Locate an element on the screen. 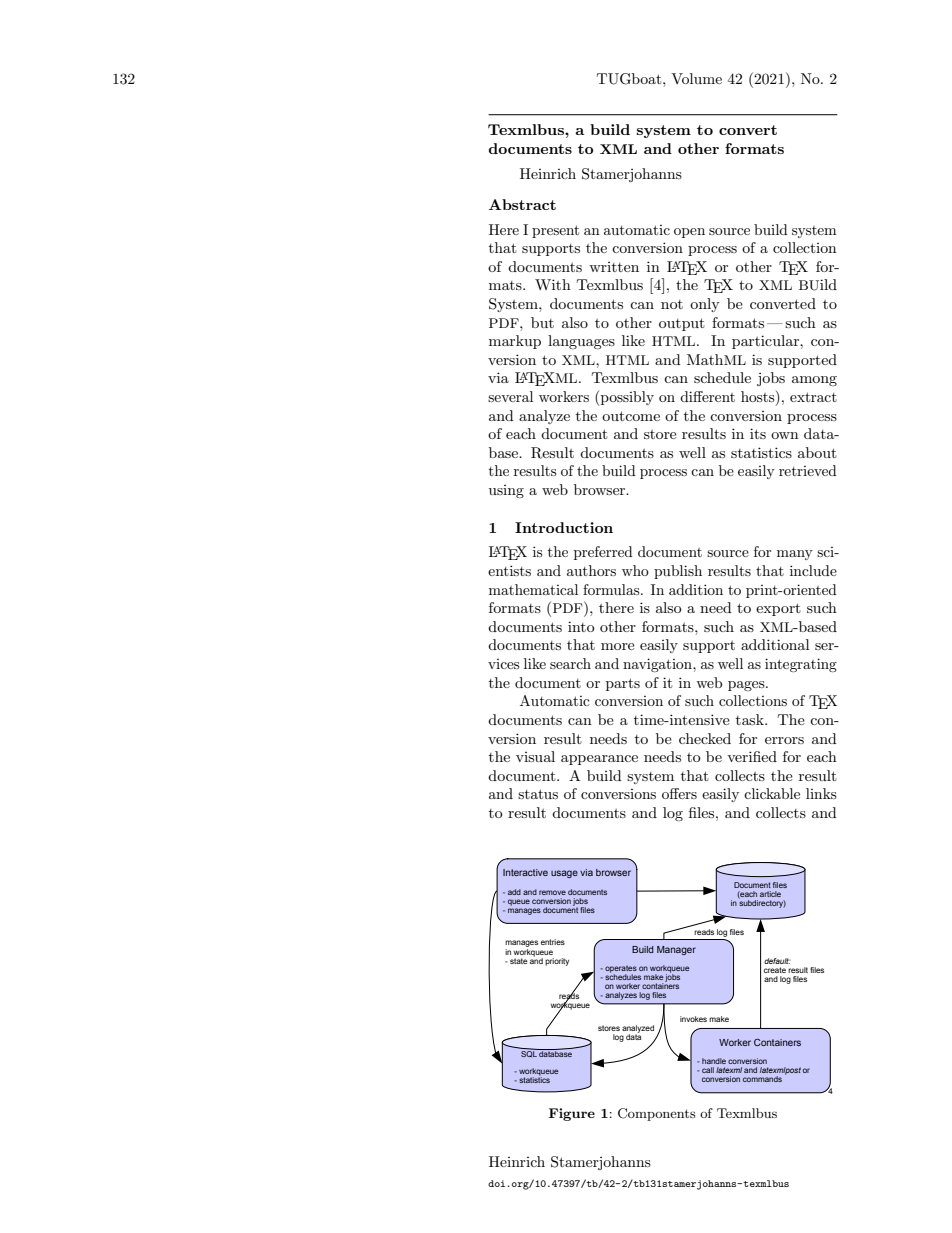 The height and width of the screenshot is (1233, 952). publish is located at coordinates (678, 572).
